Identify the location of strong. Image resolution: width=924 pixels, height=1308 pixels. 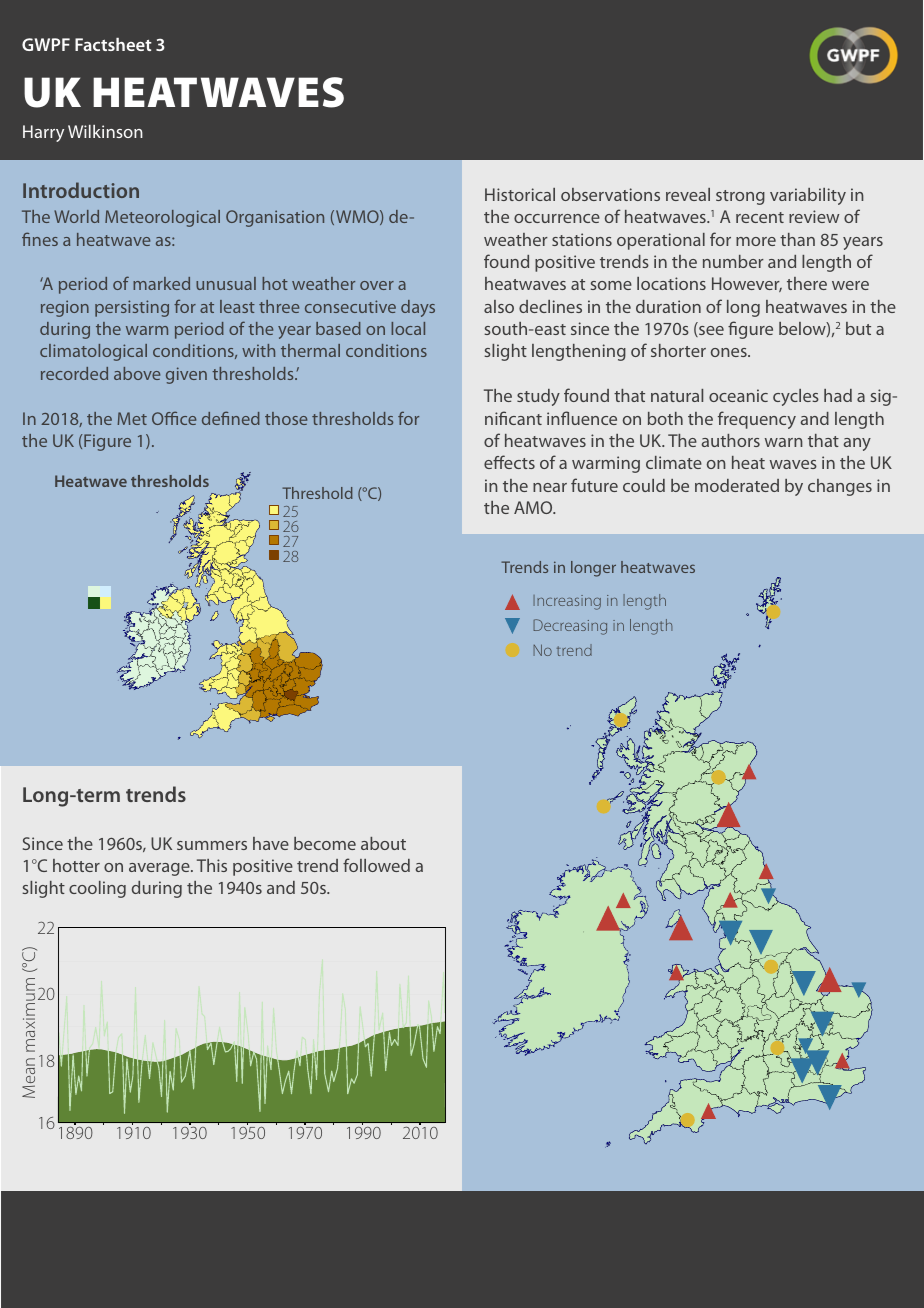
(740, 197).
